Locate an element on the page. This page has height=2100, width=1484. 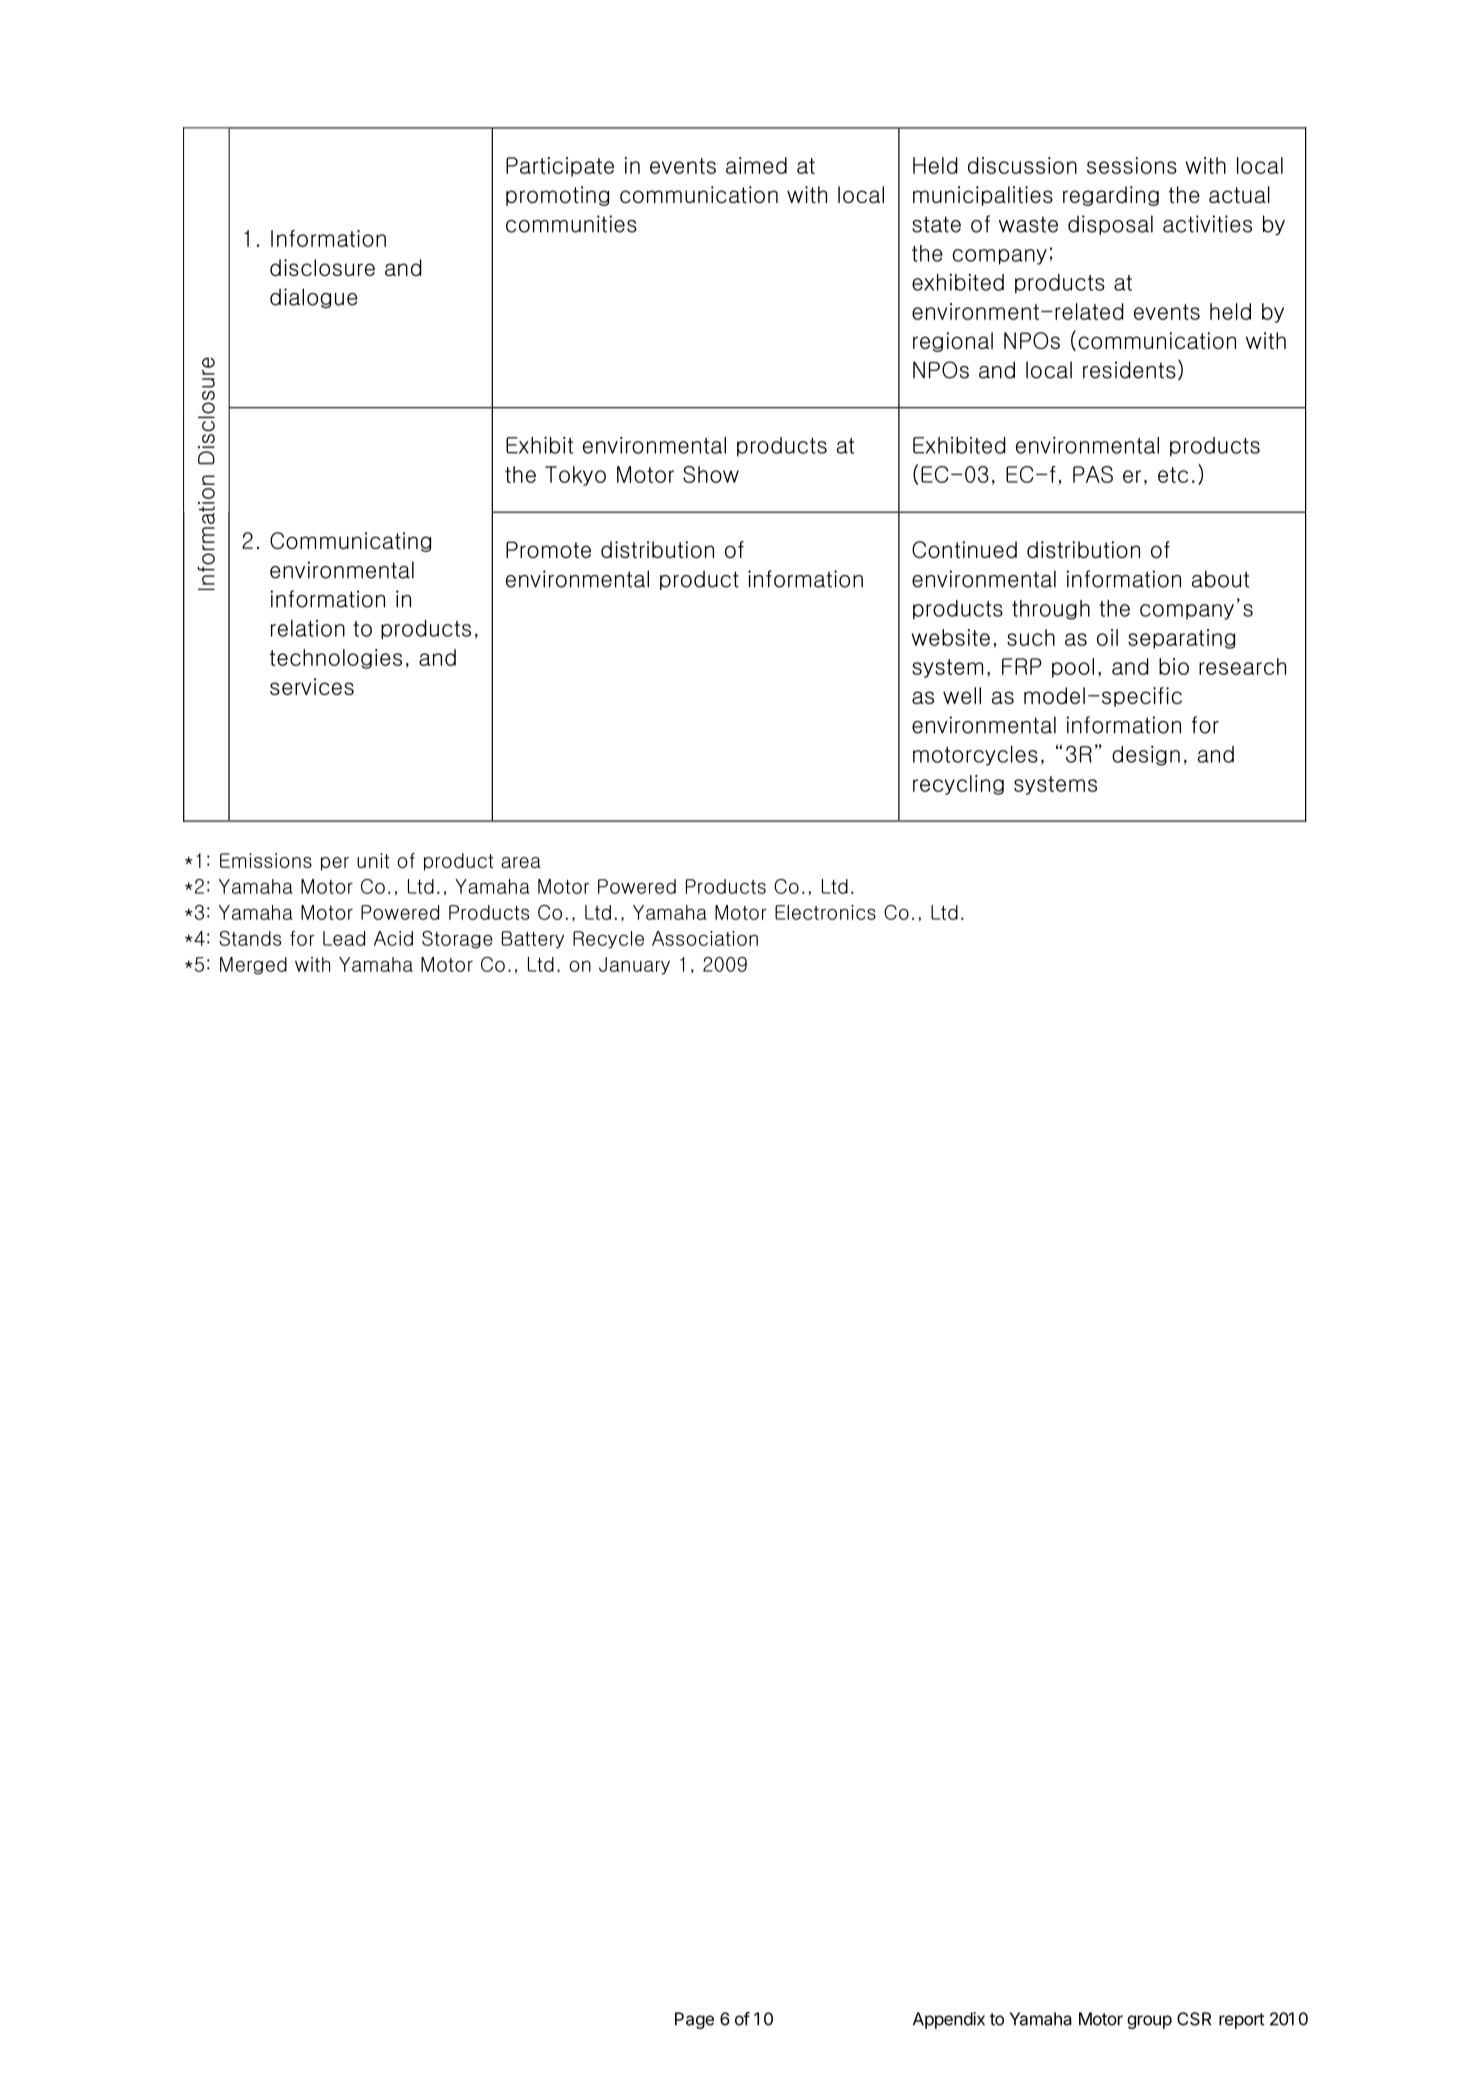
per is located at coordinates (335, 864).
